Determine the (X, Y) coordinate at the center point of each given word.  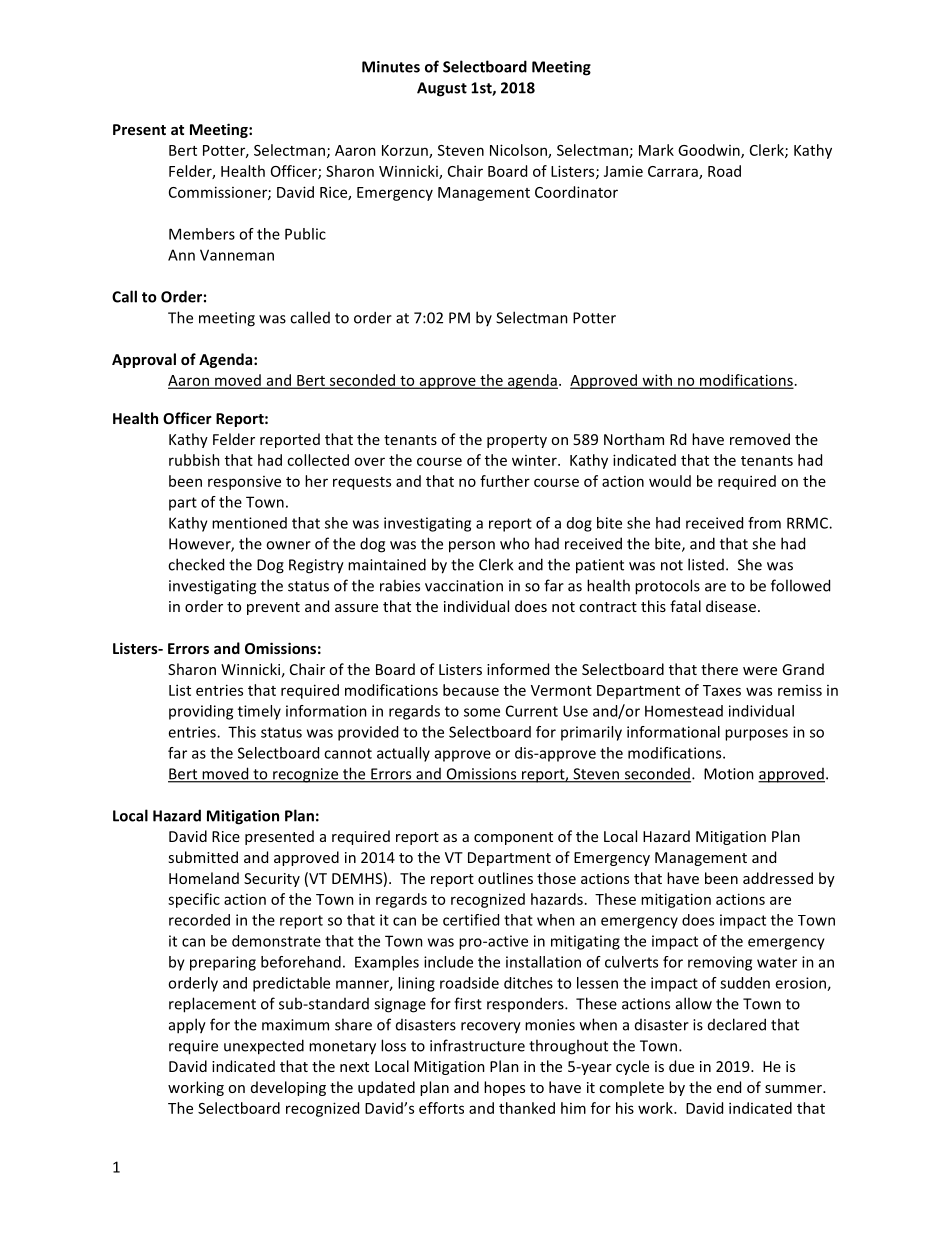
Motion (729, 774)
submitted (203, 857)
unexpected (264, 1047)
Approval (144, 360)
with (657, 381)
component (513, 838)
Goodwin (710, 151)
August (442, 89)
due (681, 1066)
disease (731, 606)
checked (196, 564)
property (517, 441)
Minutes (391, 67)
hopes (504, 1088)
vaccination (464, 586)
